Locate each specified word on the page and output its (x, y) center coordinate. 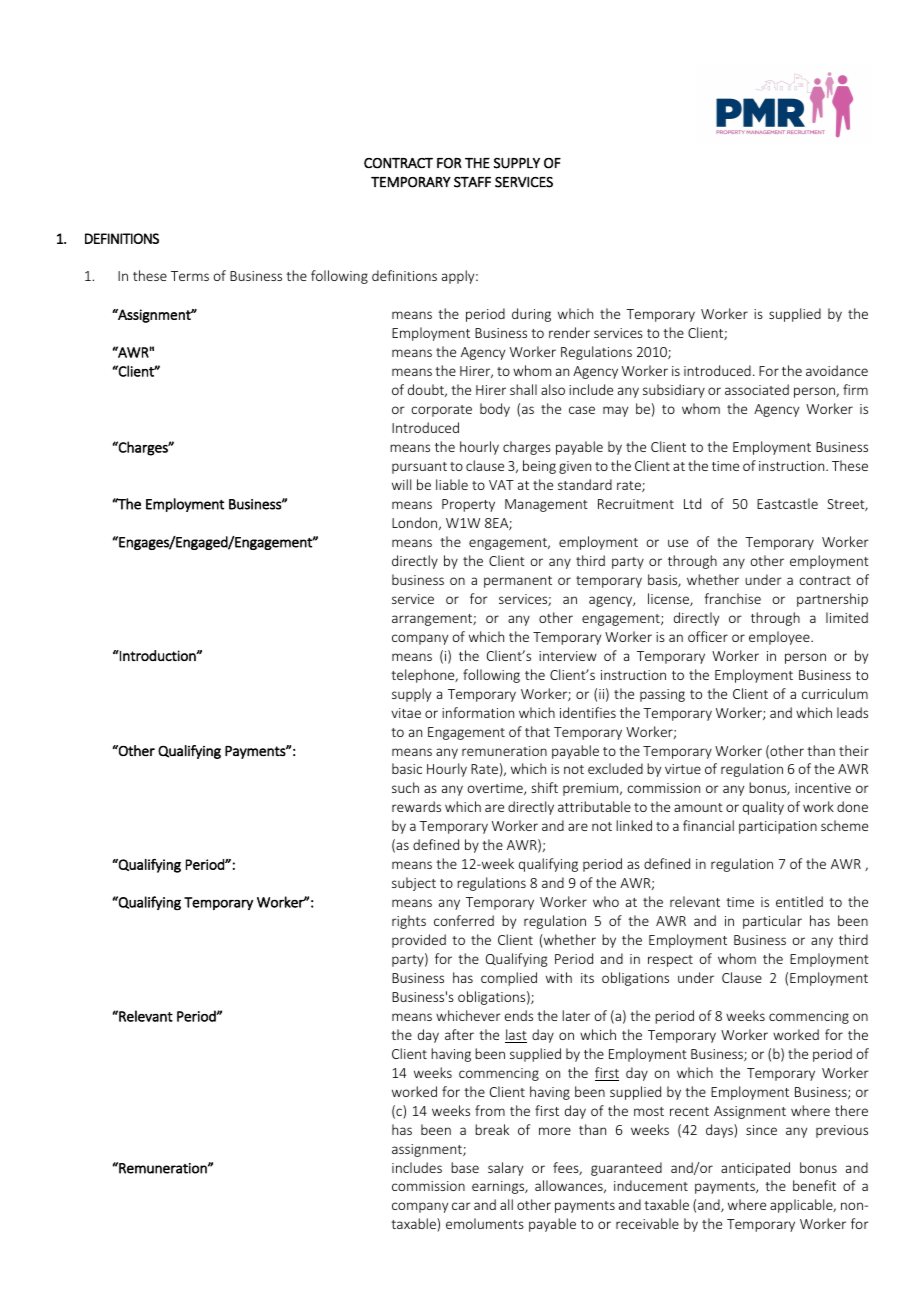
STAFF (472, 182)
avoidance (837, 370)
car (461, 1206)
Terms (190, 276)
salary (505, 1169)
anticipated (755, 1169)
